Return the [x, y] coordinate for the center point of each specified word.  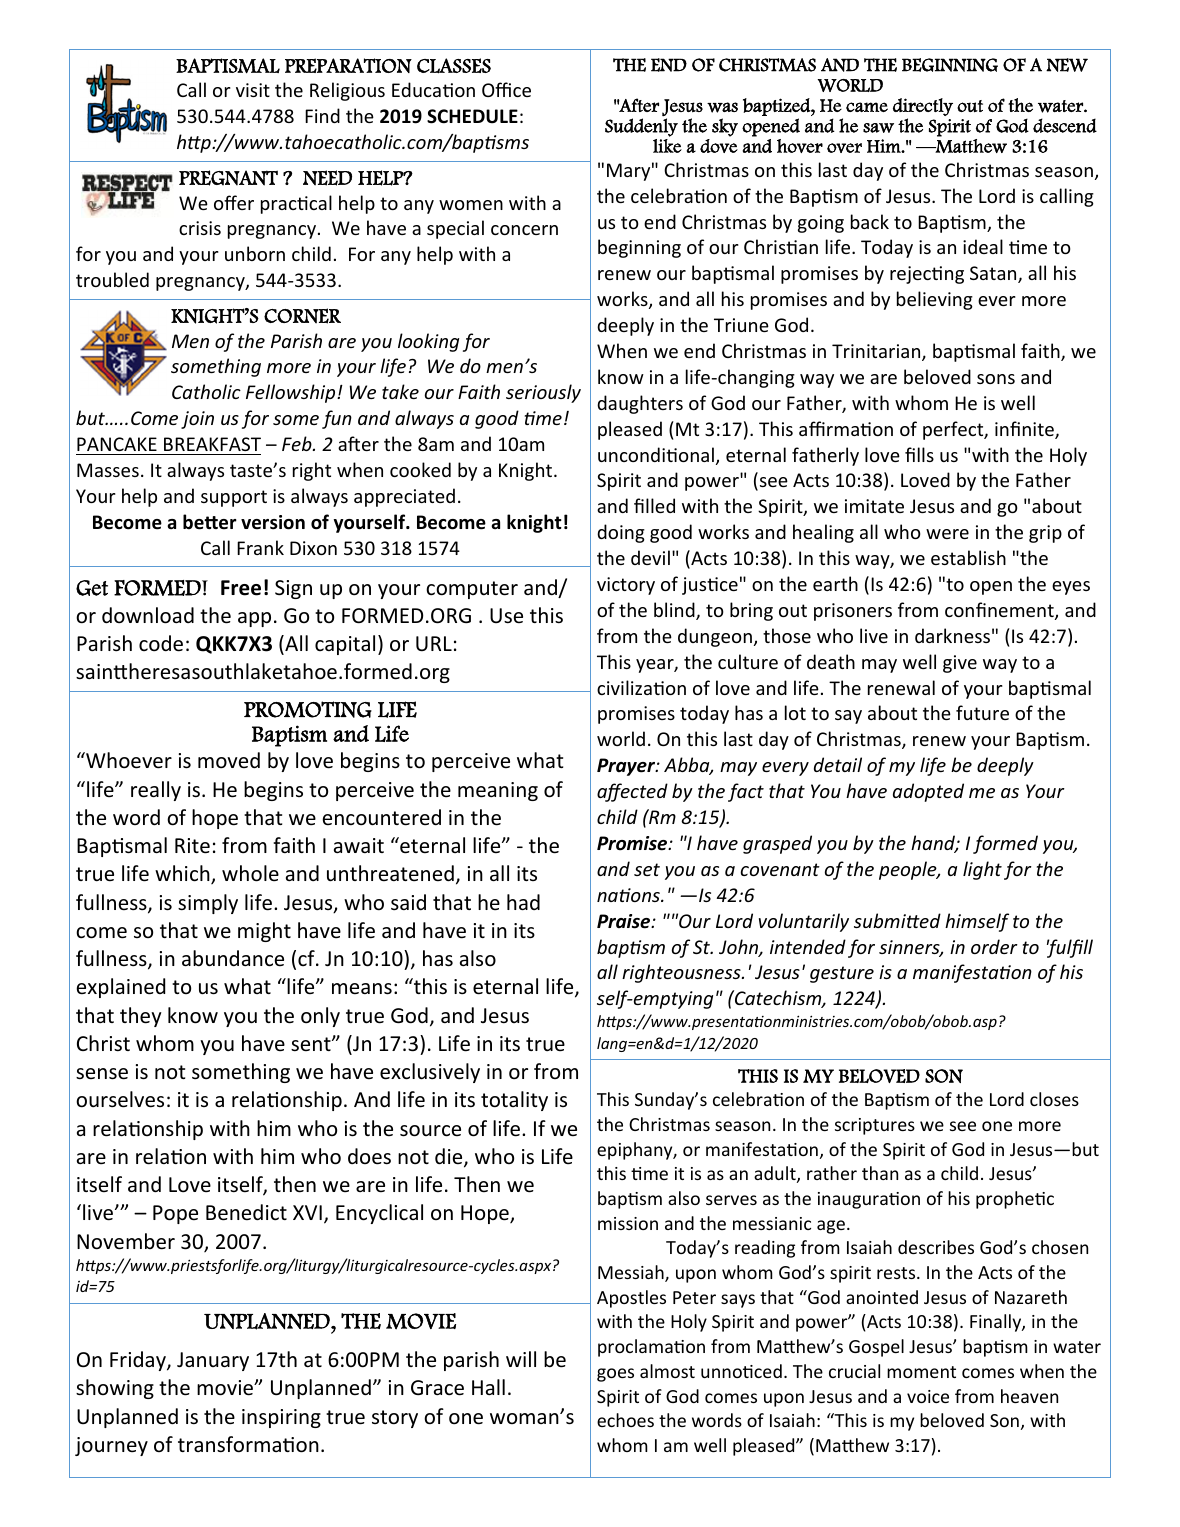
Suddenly [641, 127]
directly [923, 107]
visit [253, 90]
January [213, 1361]
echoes [625, 1420]
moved [229, 760]
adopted [928, 792]
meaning [498, 791]
